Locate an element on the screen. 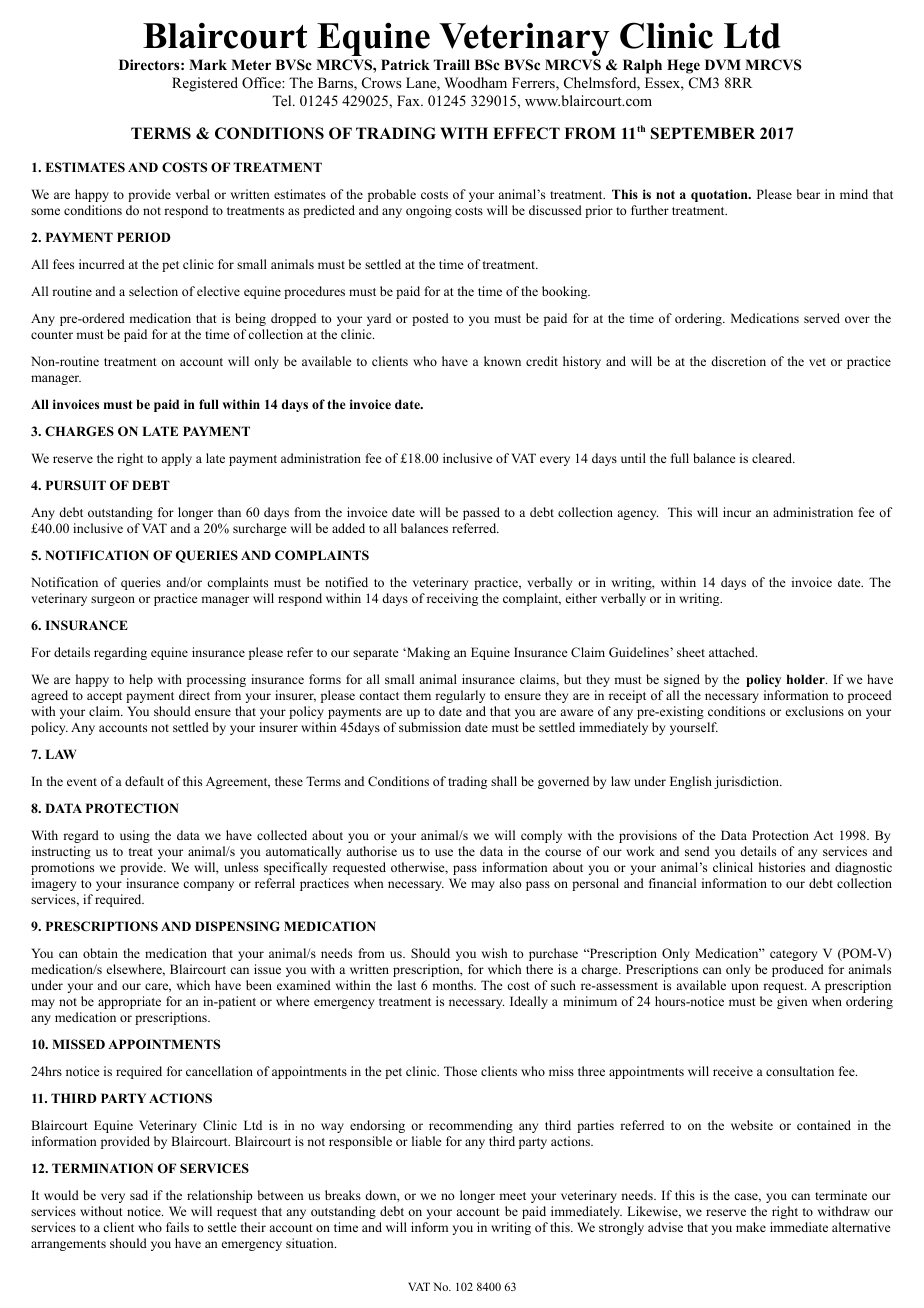 This screenshot has width=924, height=1308. Fax is located at coordinates (409, 100).
